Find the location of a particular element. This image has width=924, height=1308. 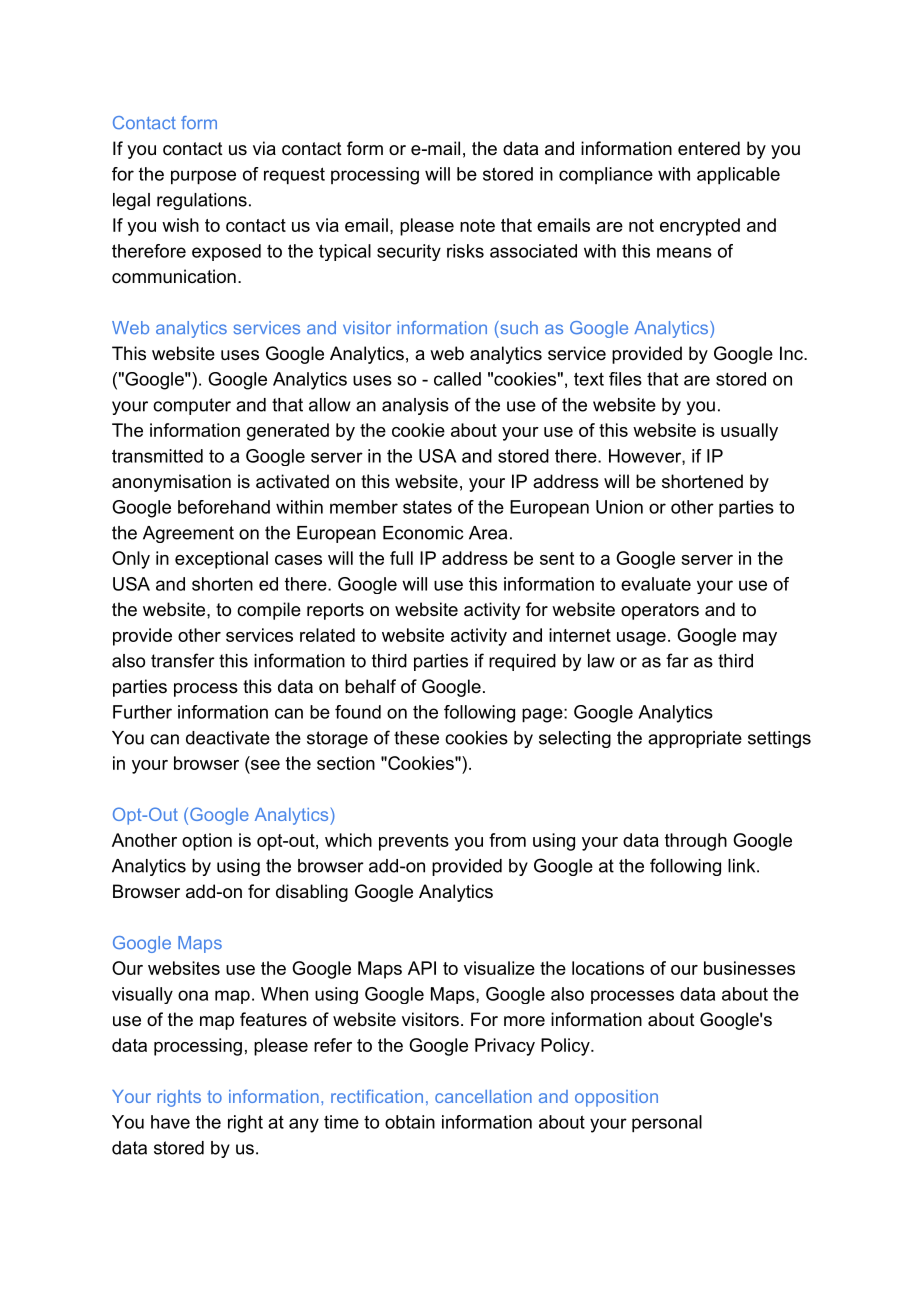

transfer is located at coordinates (183, 660).
